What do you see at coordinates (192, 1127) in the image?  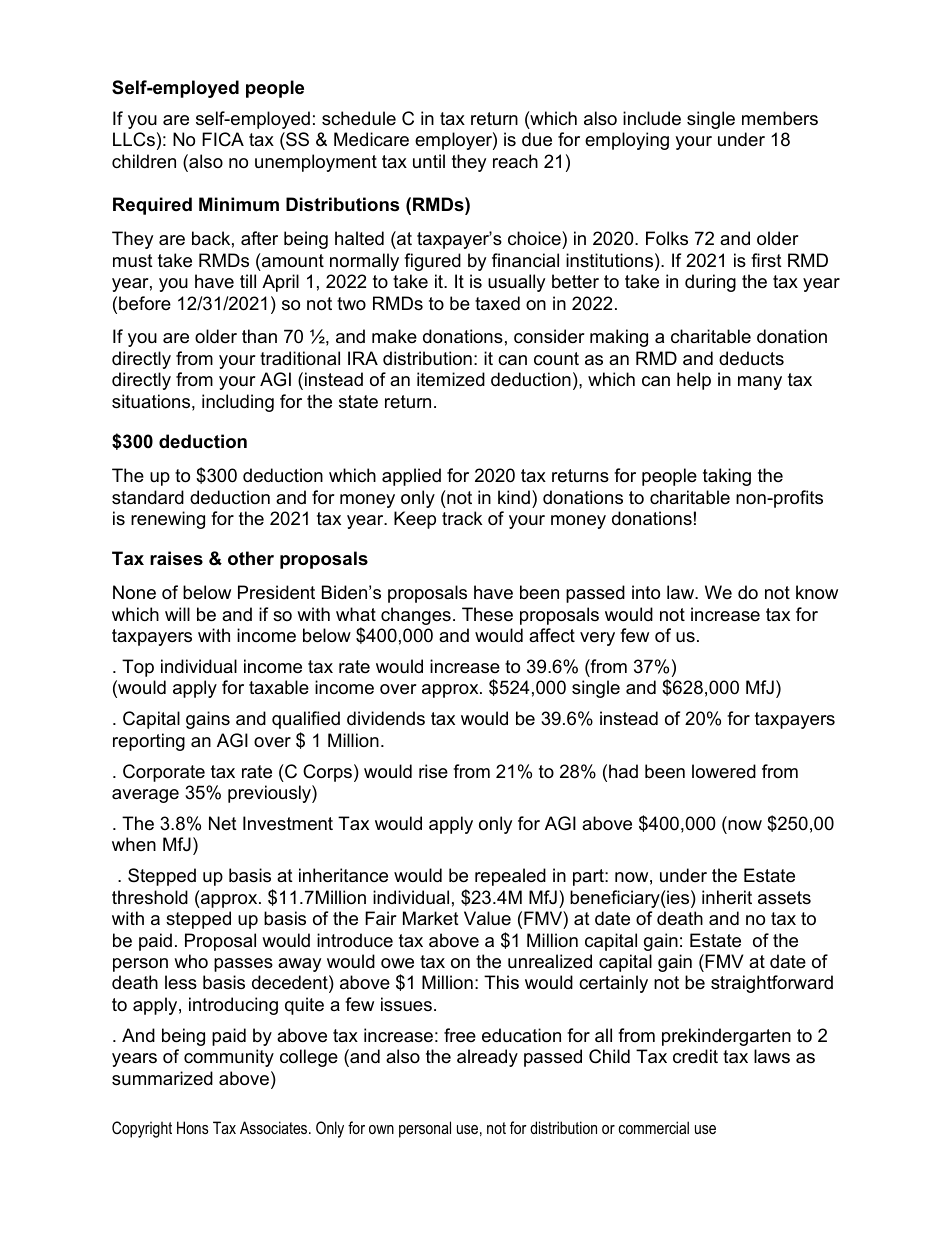 I see `Hons` at bounding box center [192, 1127].
